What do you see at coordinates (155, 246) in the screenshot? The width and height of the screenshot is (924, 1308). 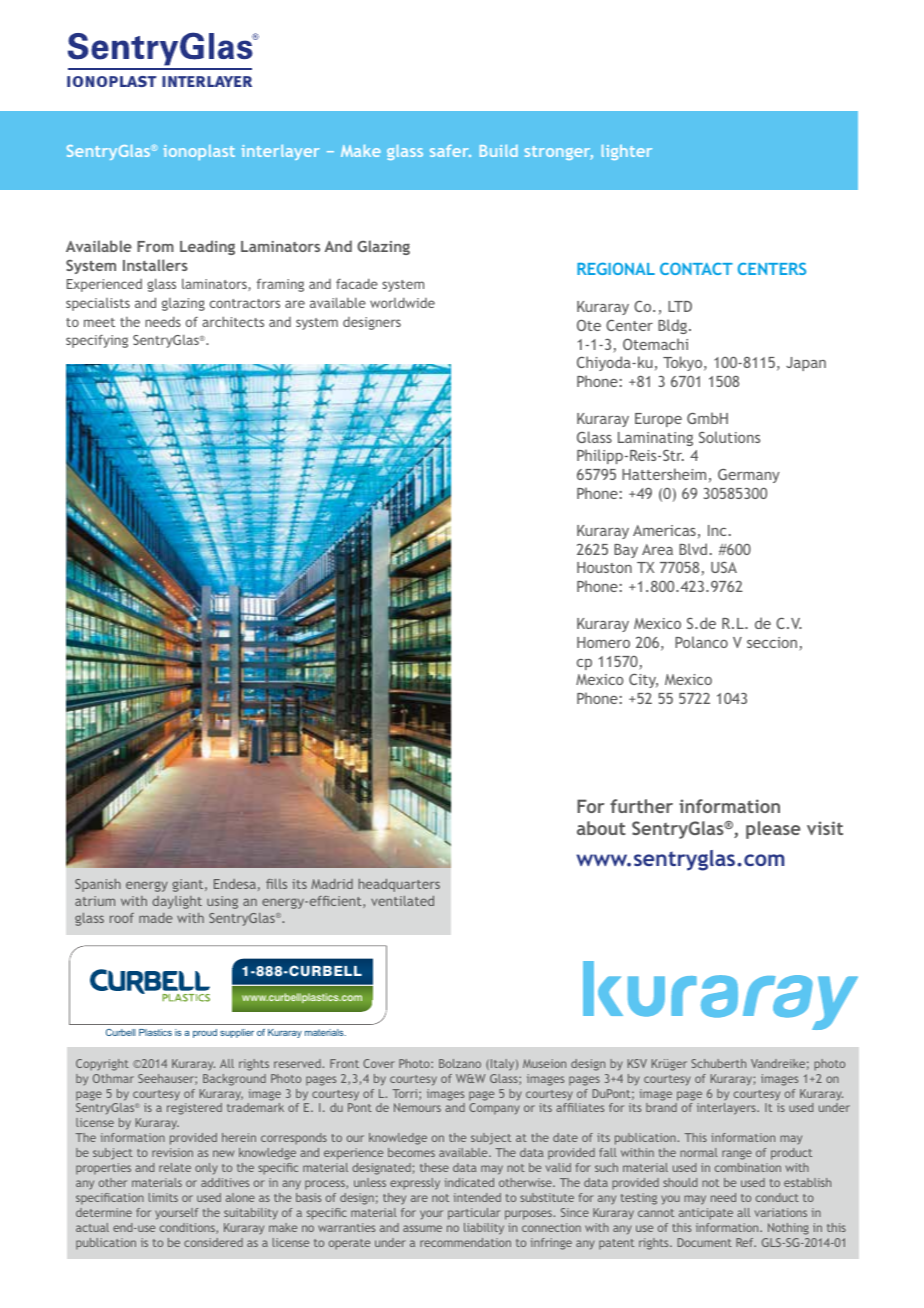 I see `From` at bounding box center [155, 246].
